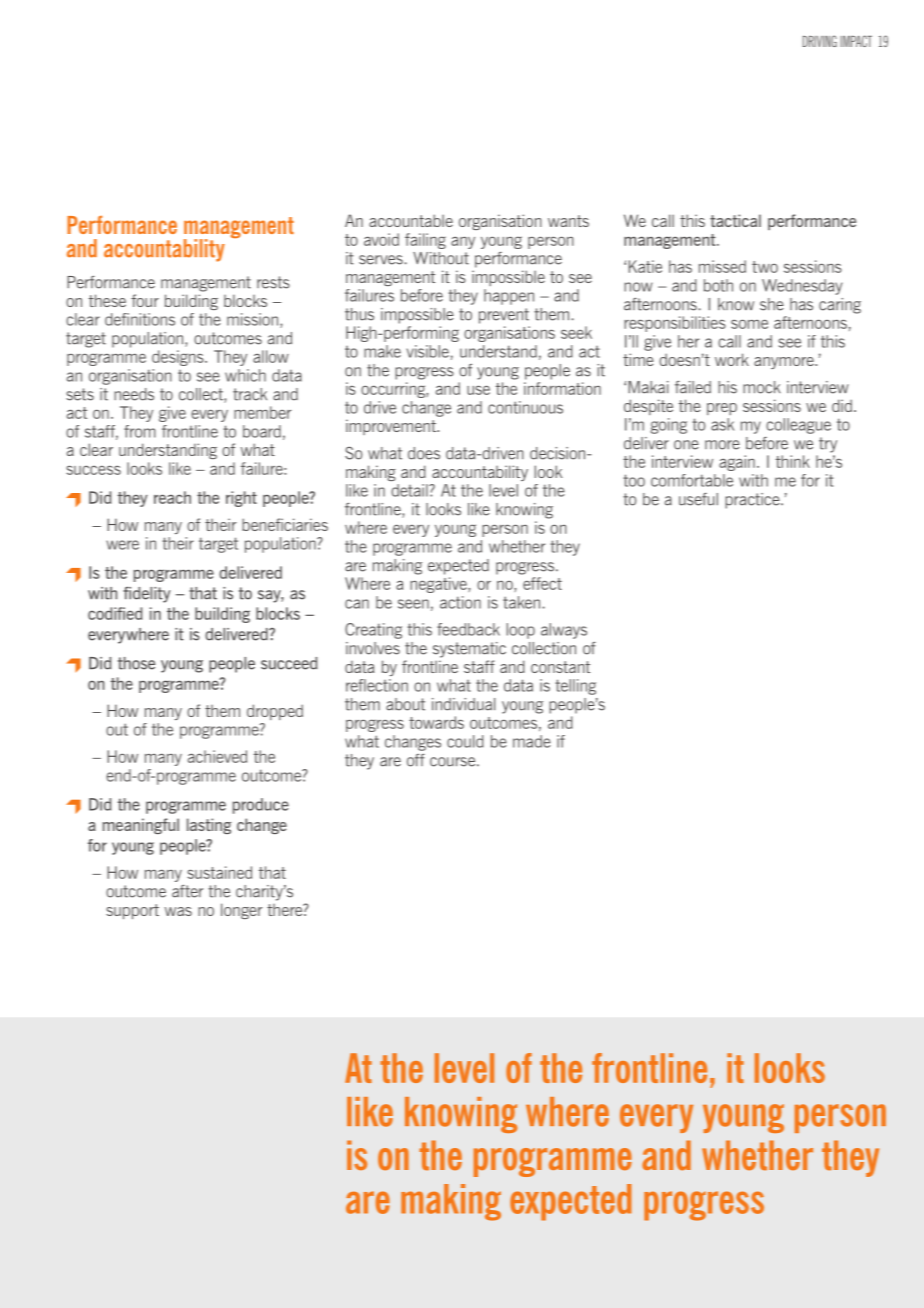 Image resolution: width=924 pixels, height=1308 pixels. Describe the element at coordinates (178, 911) in the screenshot. I see `was` at that location.
